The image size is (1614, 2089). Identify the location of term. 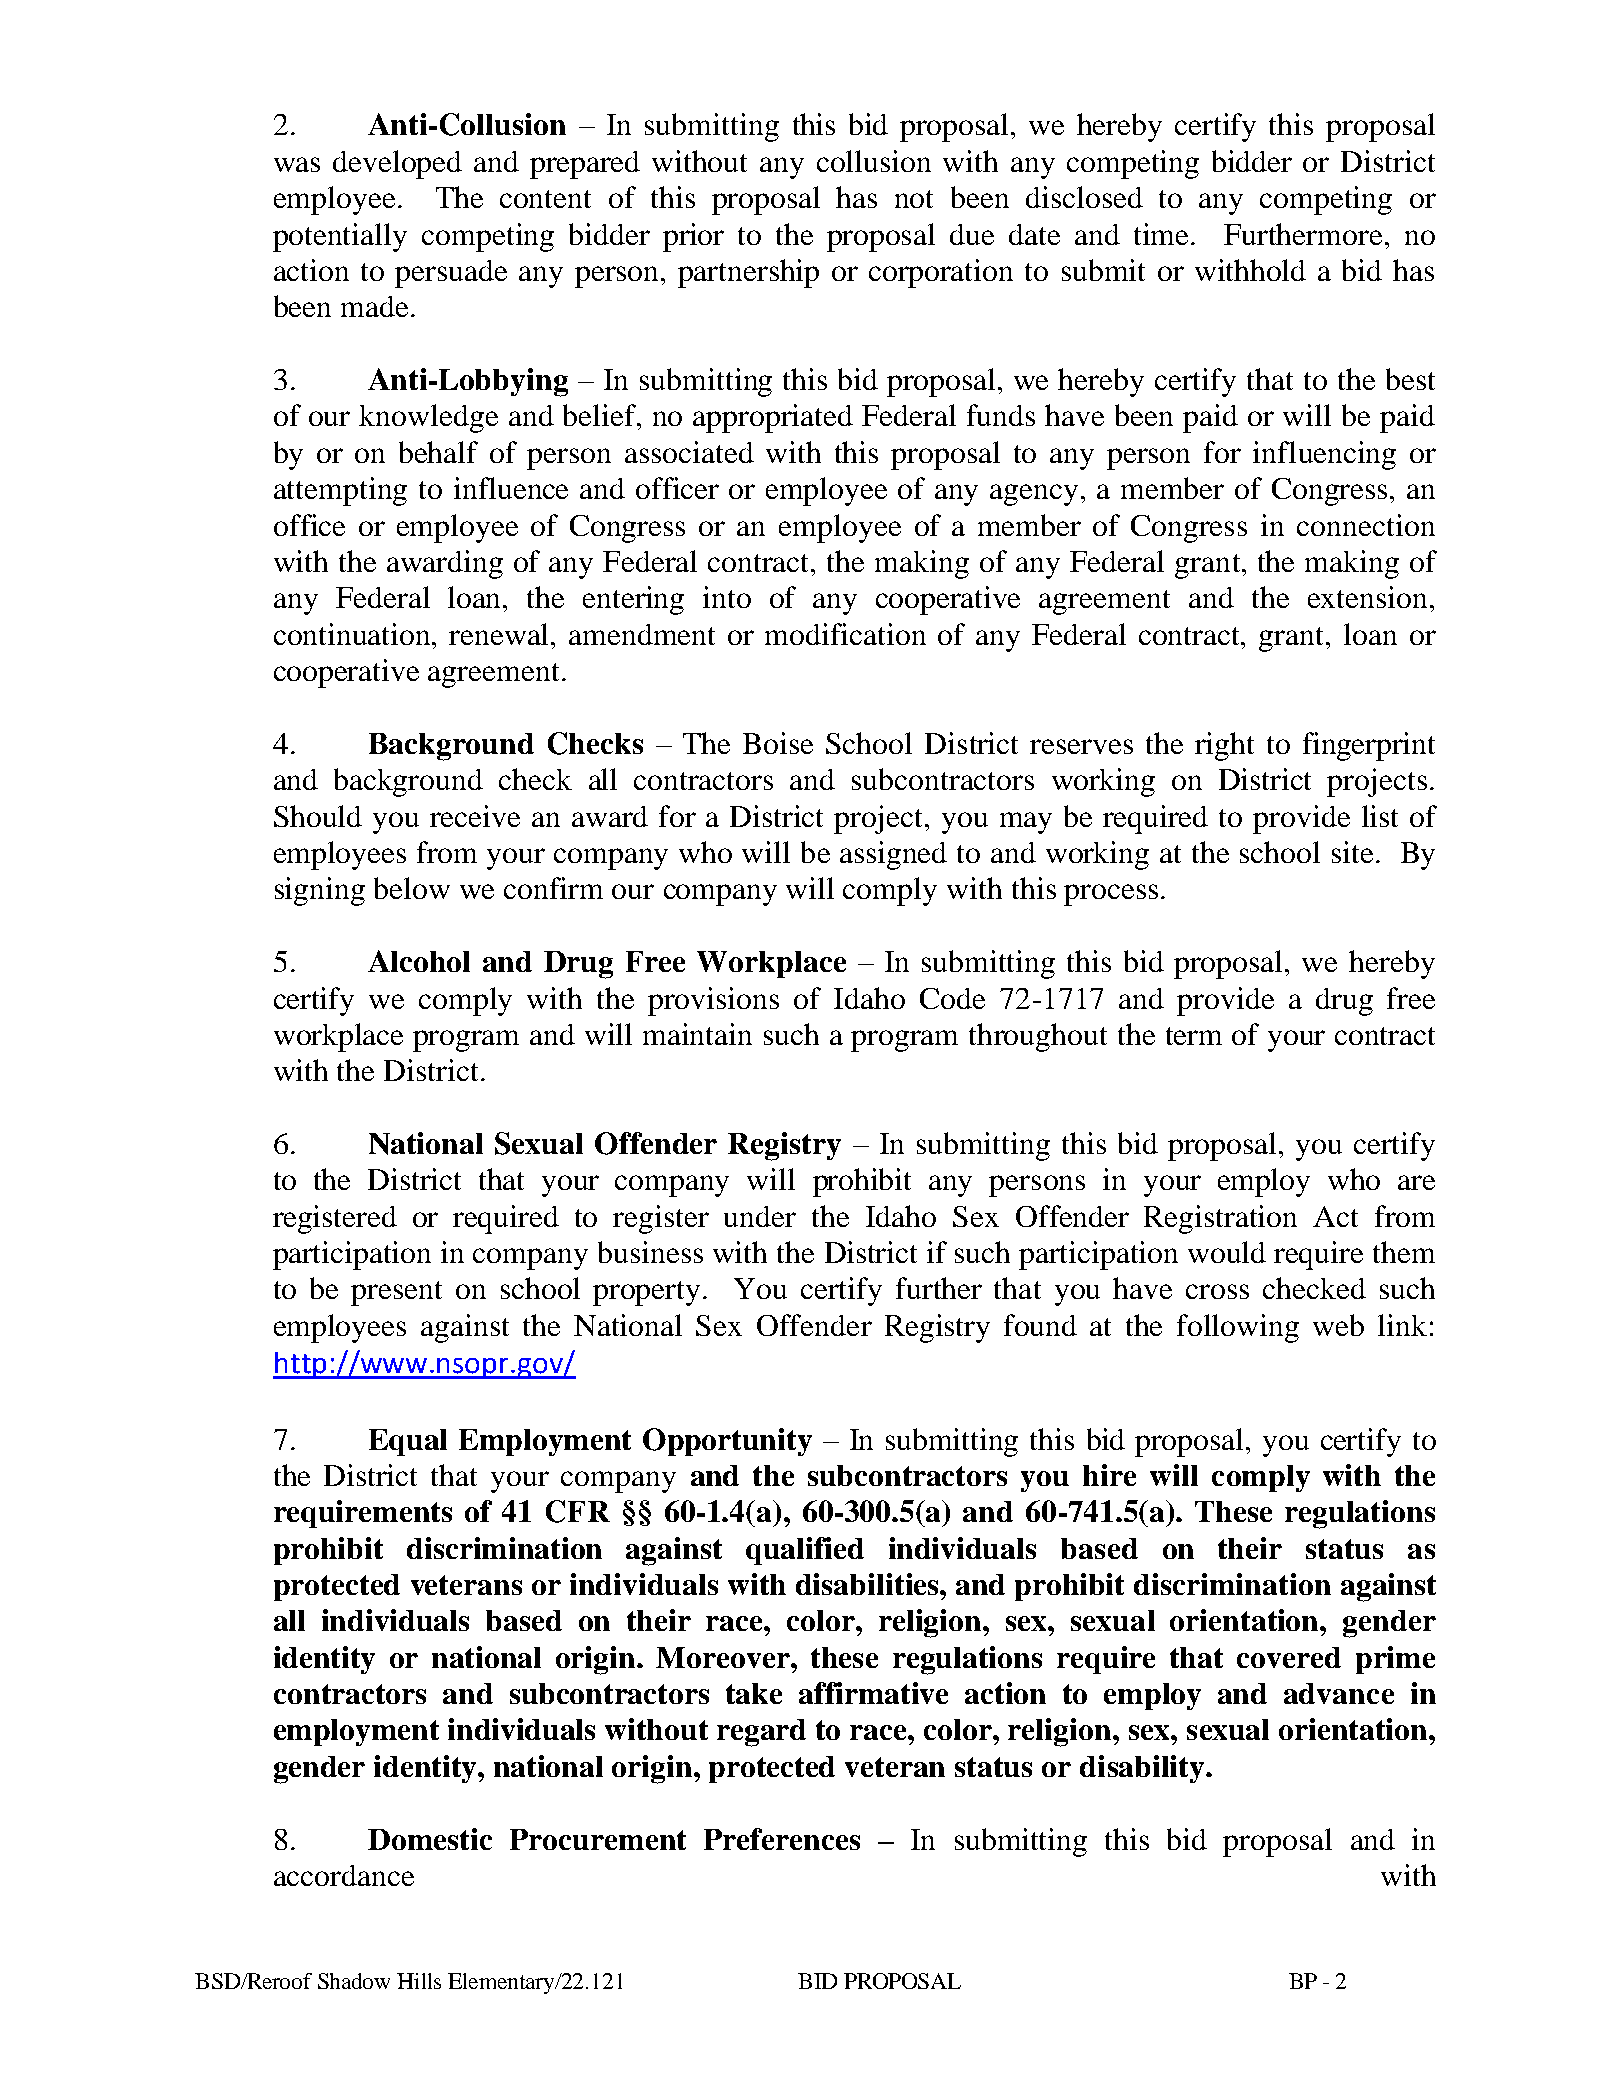
(1194, 1036).
